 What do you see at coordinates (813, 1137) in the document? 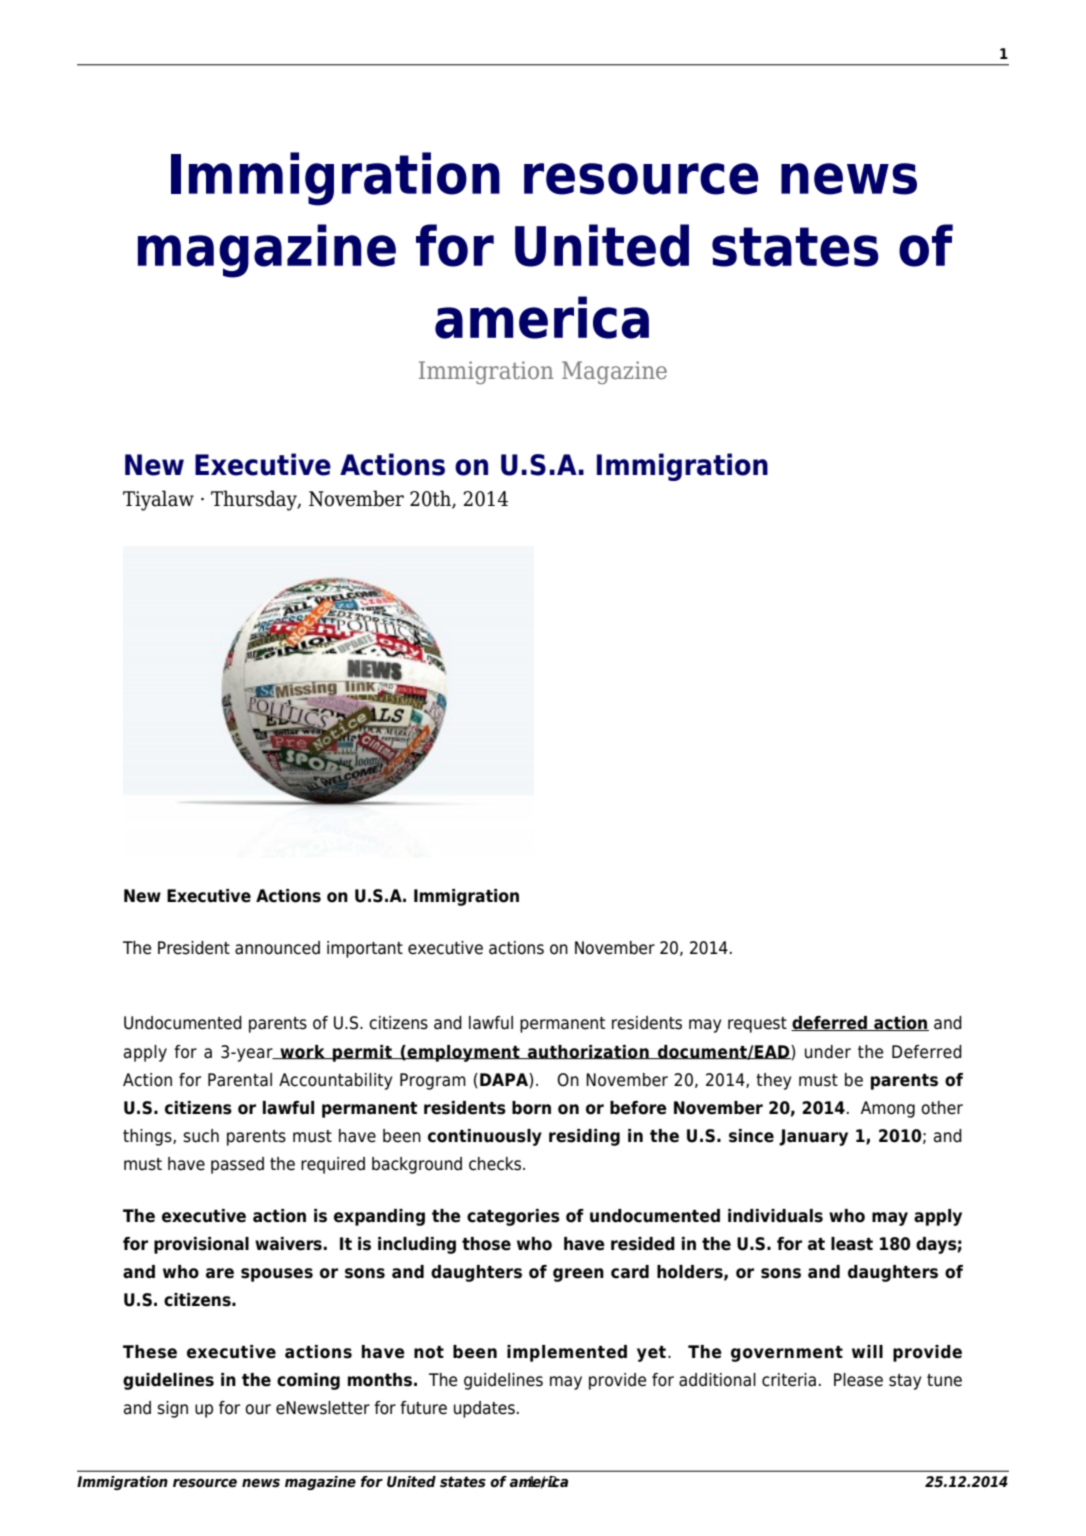
I see `January` at bounding box center [813, 1137].
